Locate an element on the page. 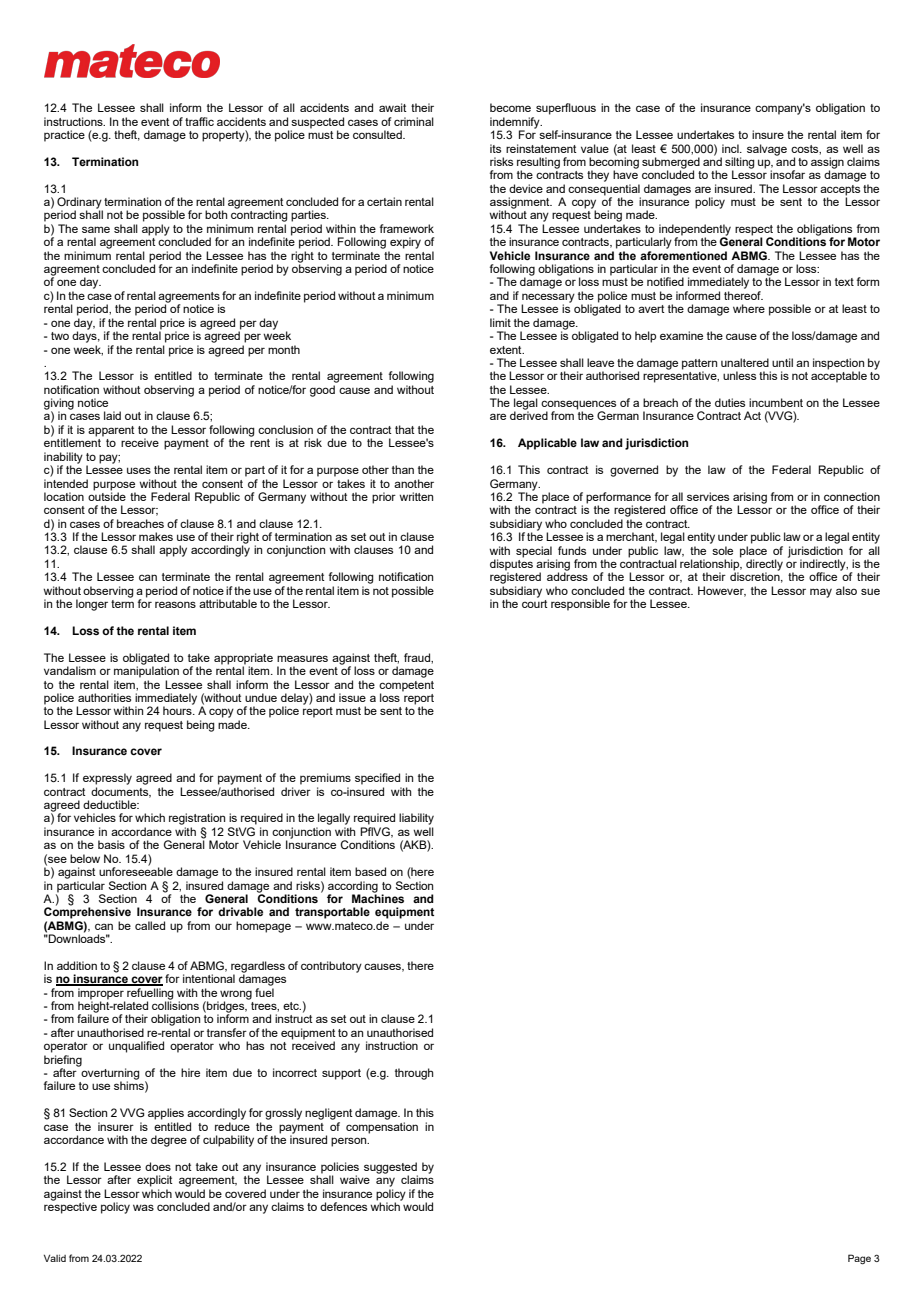 This image has height=1308, width=924. incumbent is located at coordinates (776, 402).
